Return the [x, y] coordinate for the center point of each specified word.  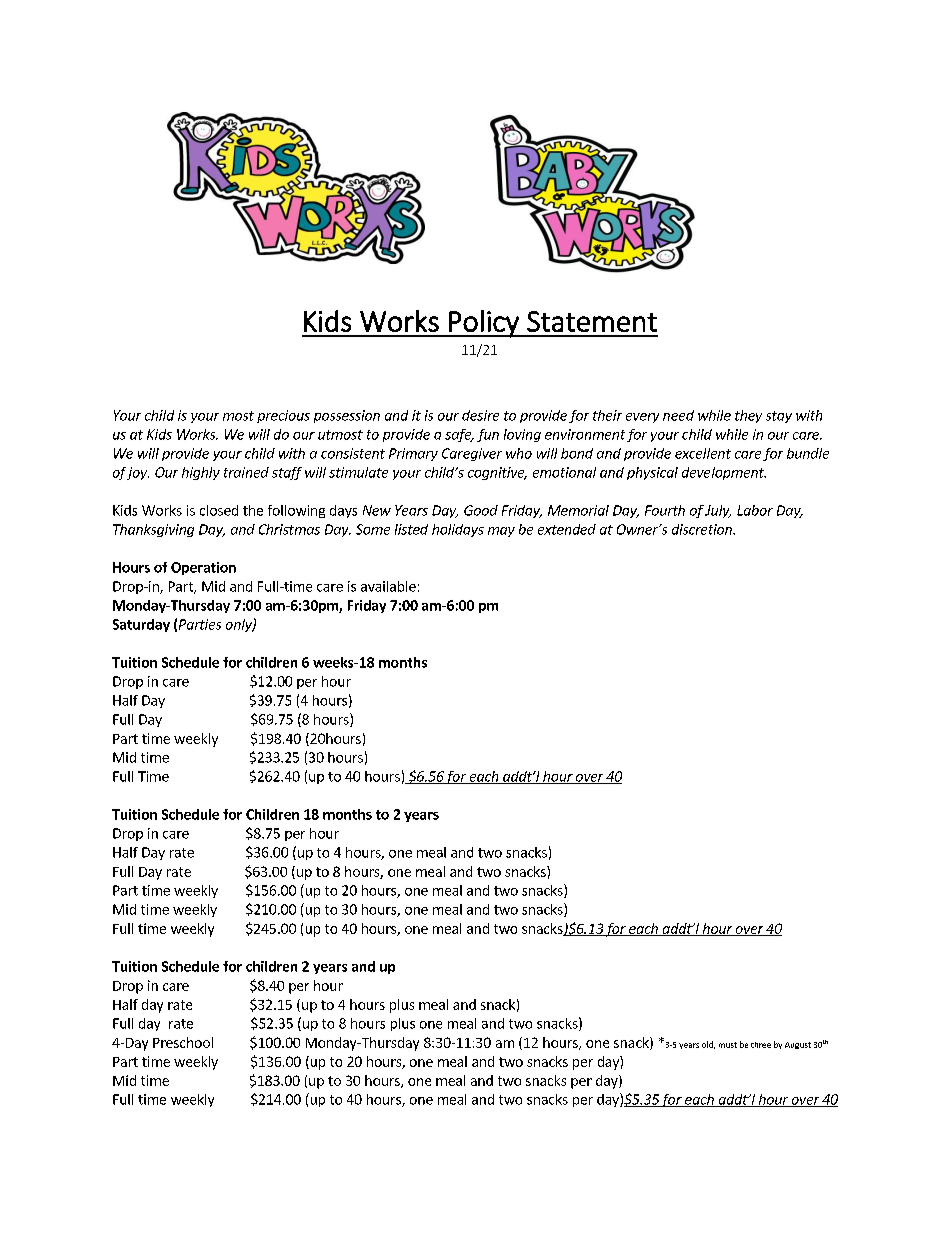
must [728, 1045]
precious [283, 416]
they [748, 416]
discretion [703, 529]
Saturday [141, 625]
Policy [484, 324]
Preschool [183, 1042]
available [388, 586]
